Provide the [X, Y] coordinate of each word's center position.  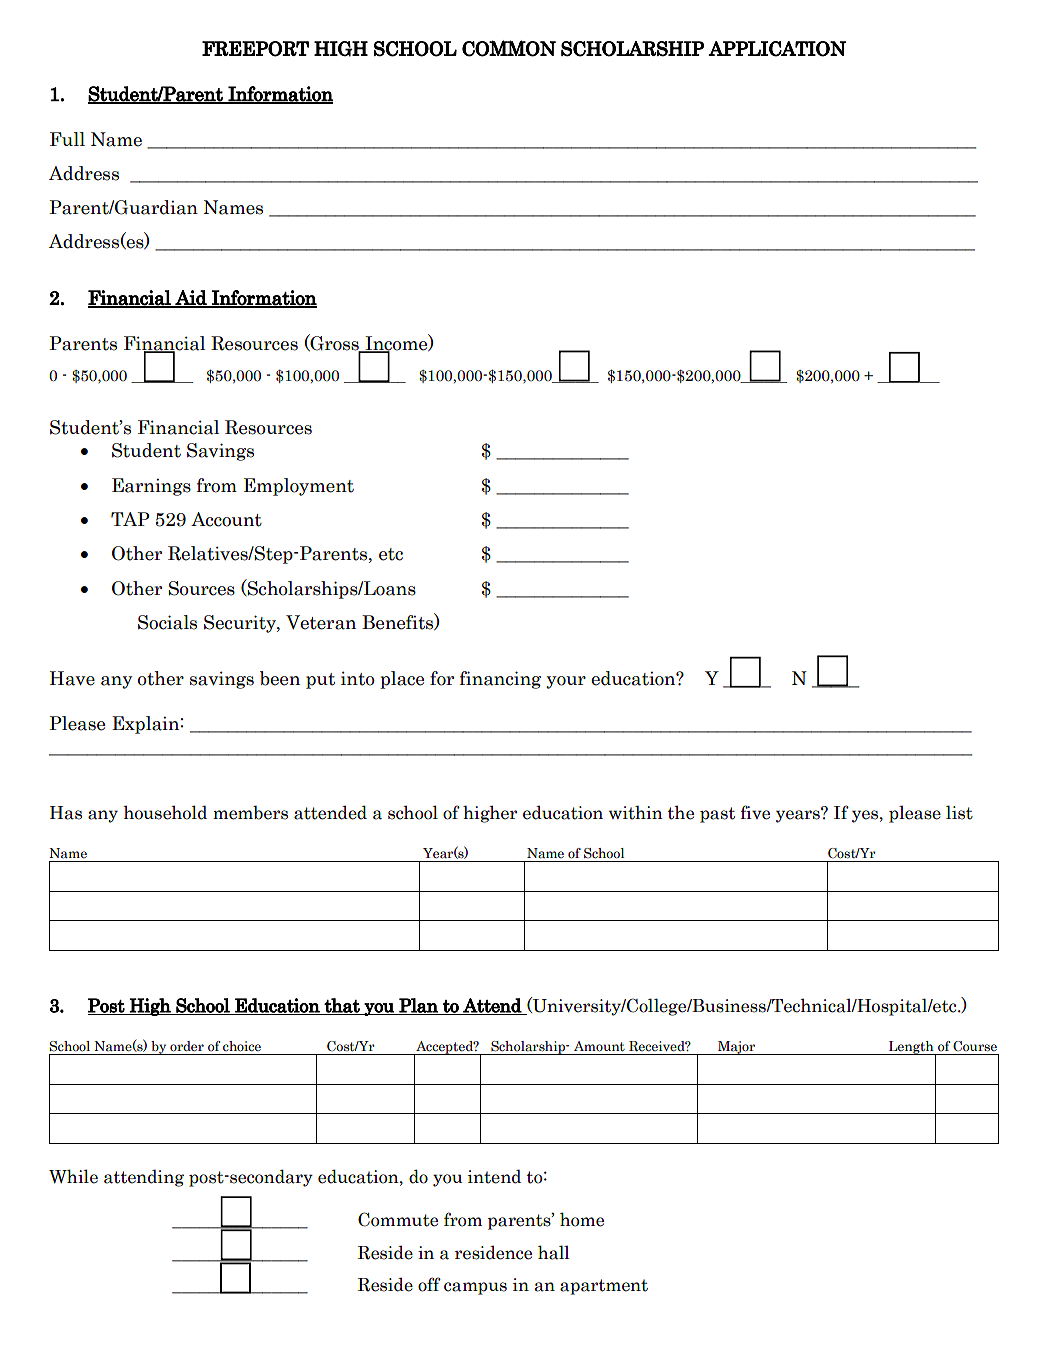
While [73, 1176]
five [755, 812]
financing [500, 680]
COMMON [509, 48]
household [165, 812]
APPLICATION [777, 49]
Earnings [151, 487]
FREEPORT [255, 49]
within [636, 812]
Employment [299, 487]
